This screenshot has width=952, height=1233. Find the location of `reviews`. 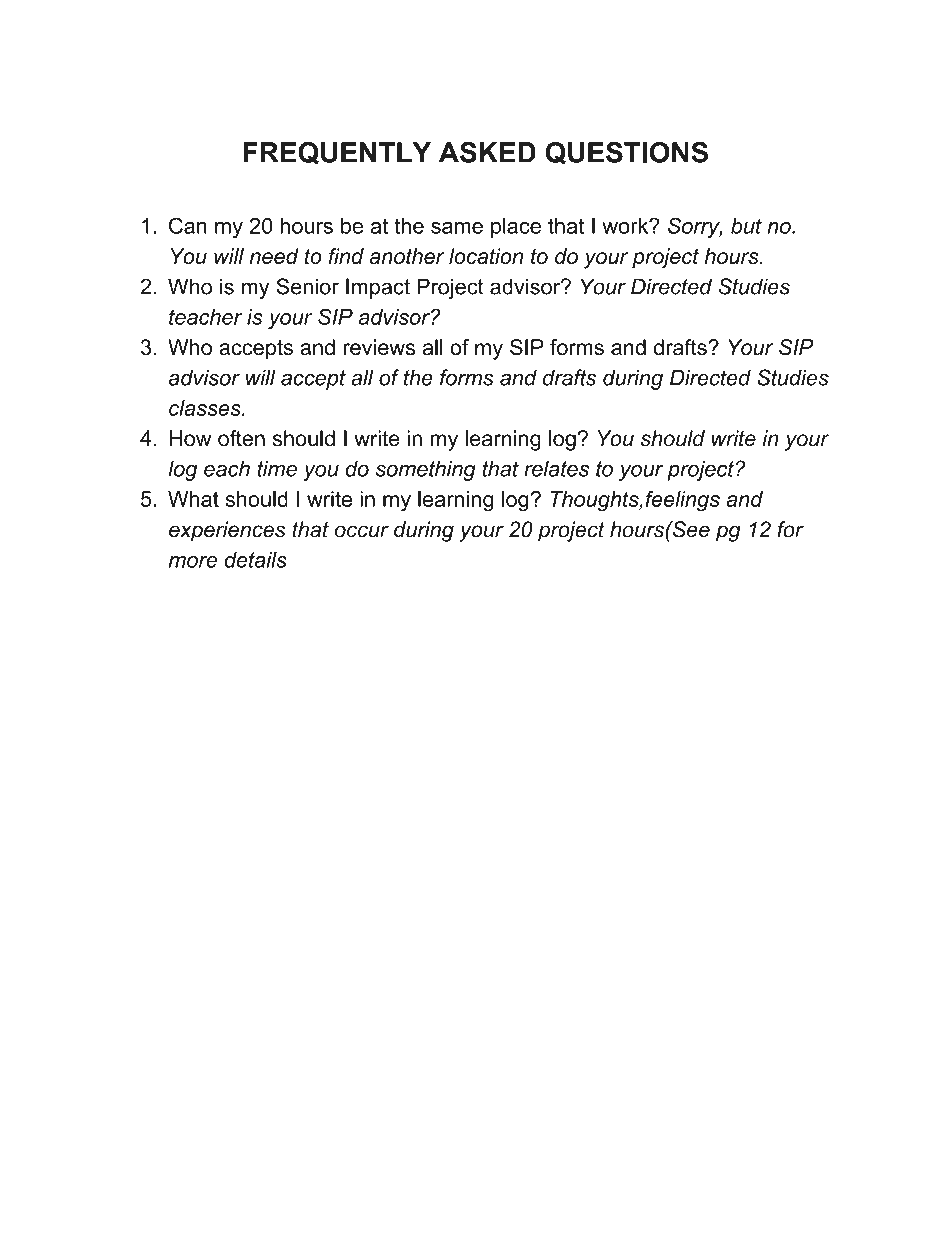

reviews is located at coordinates (379, 347).
